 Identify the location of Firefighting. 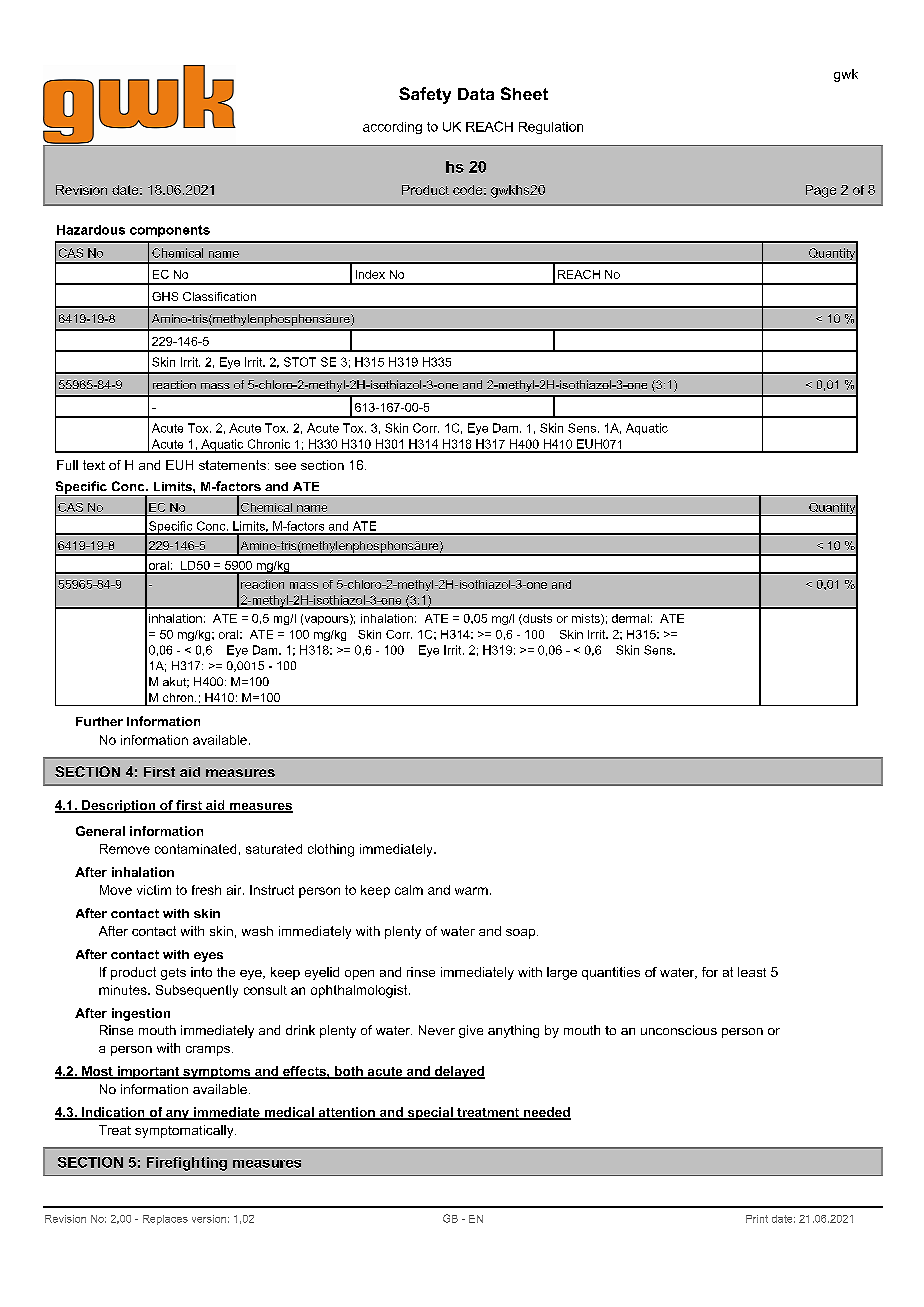
(187, 1164).
